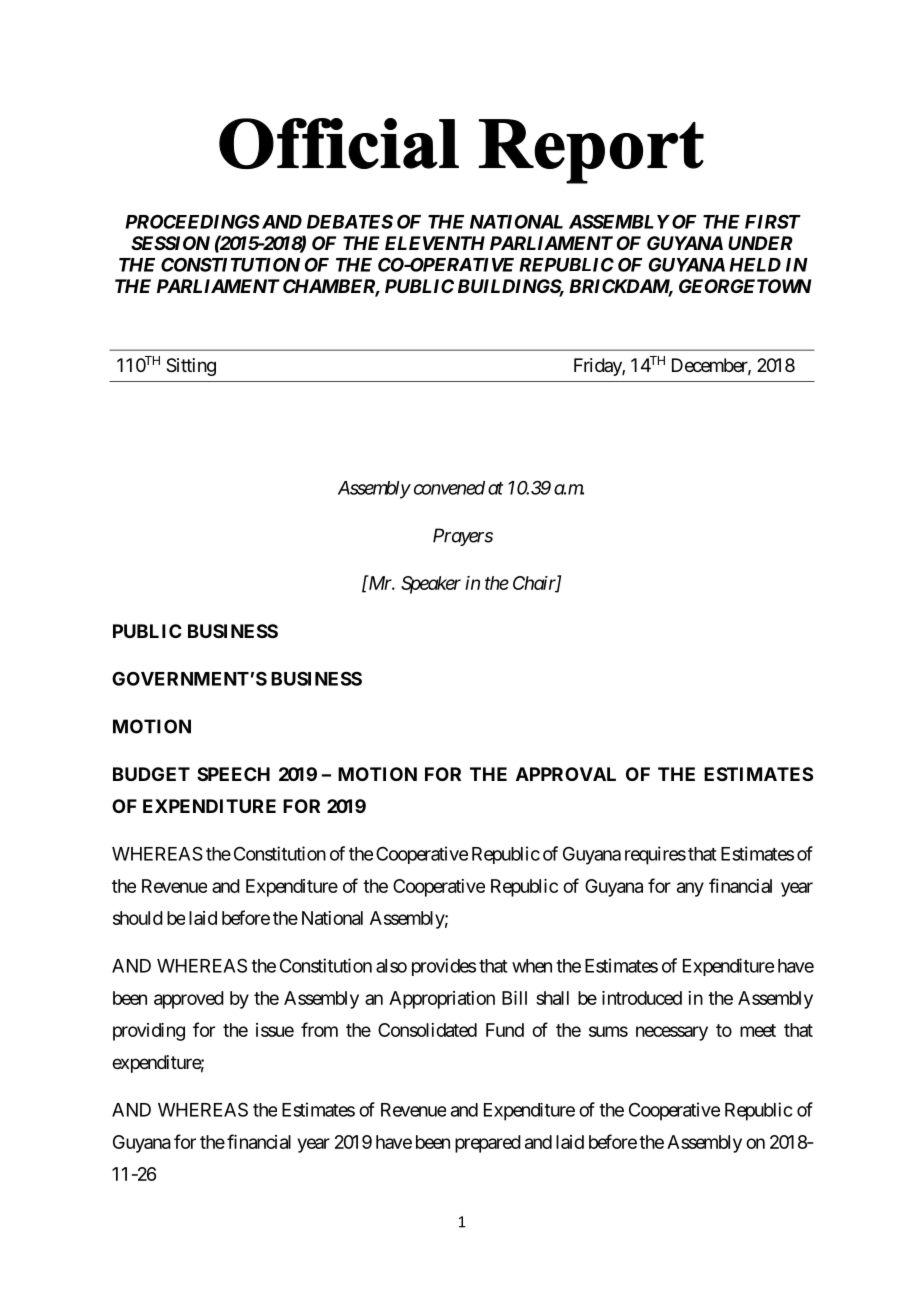 The height and width of the page is (1308, 924). Describe the element at coordinates (745, 286) in the page. I see `GEORGETOWN` at that location.
